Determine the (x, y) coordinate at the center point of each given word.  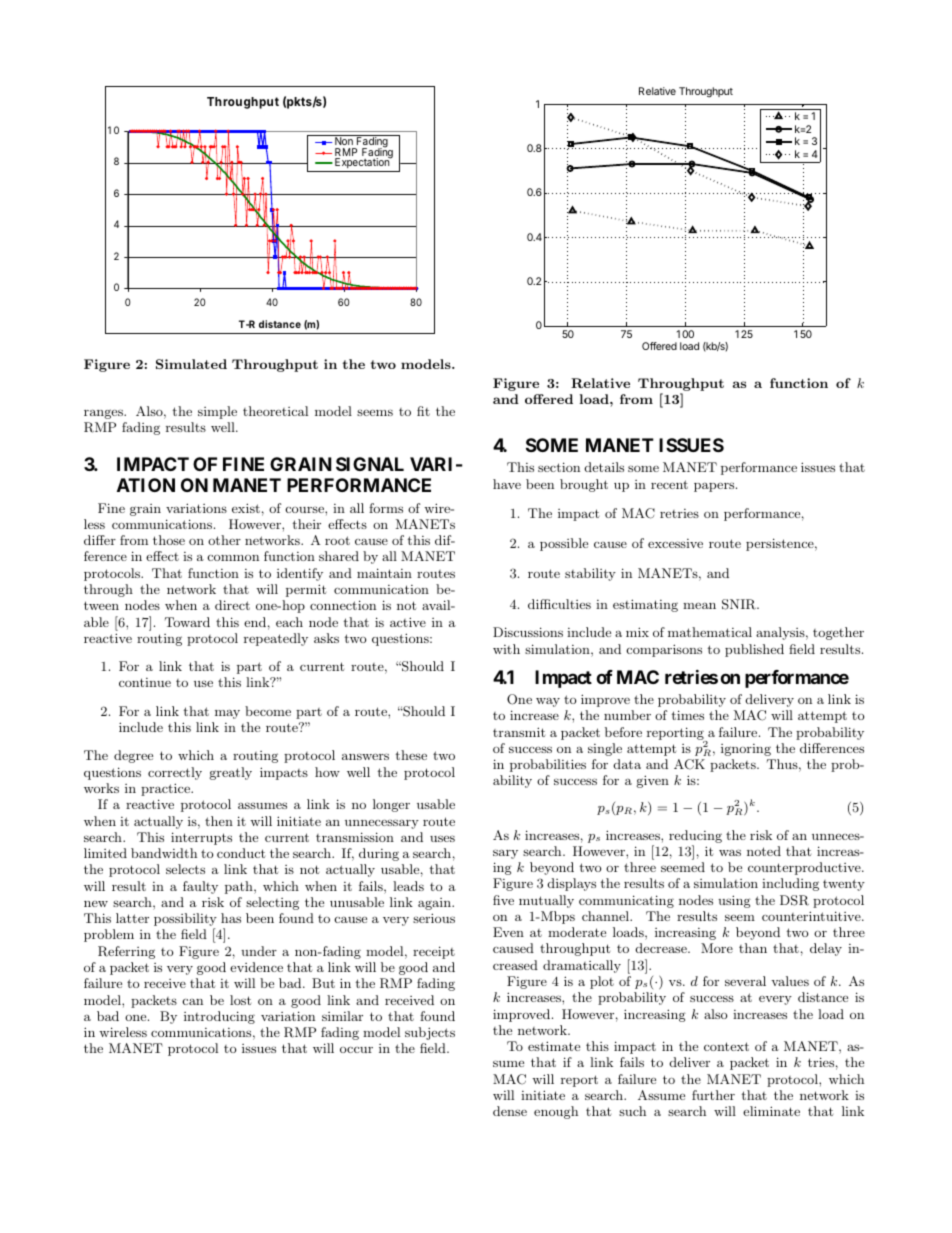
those (169, 540)
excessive (675, 543)
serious (434, 918)
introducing (219, 1017)
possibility (185, 921)
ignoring (746, 750)
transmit (519, 732)
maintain (384, 573)
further (713, 1095)
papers (715, 487)
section (559, 467)
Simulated (191, 364)
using (734, 901)
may (227, 714)
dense (510, 1111)
